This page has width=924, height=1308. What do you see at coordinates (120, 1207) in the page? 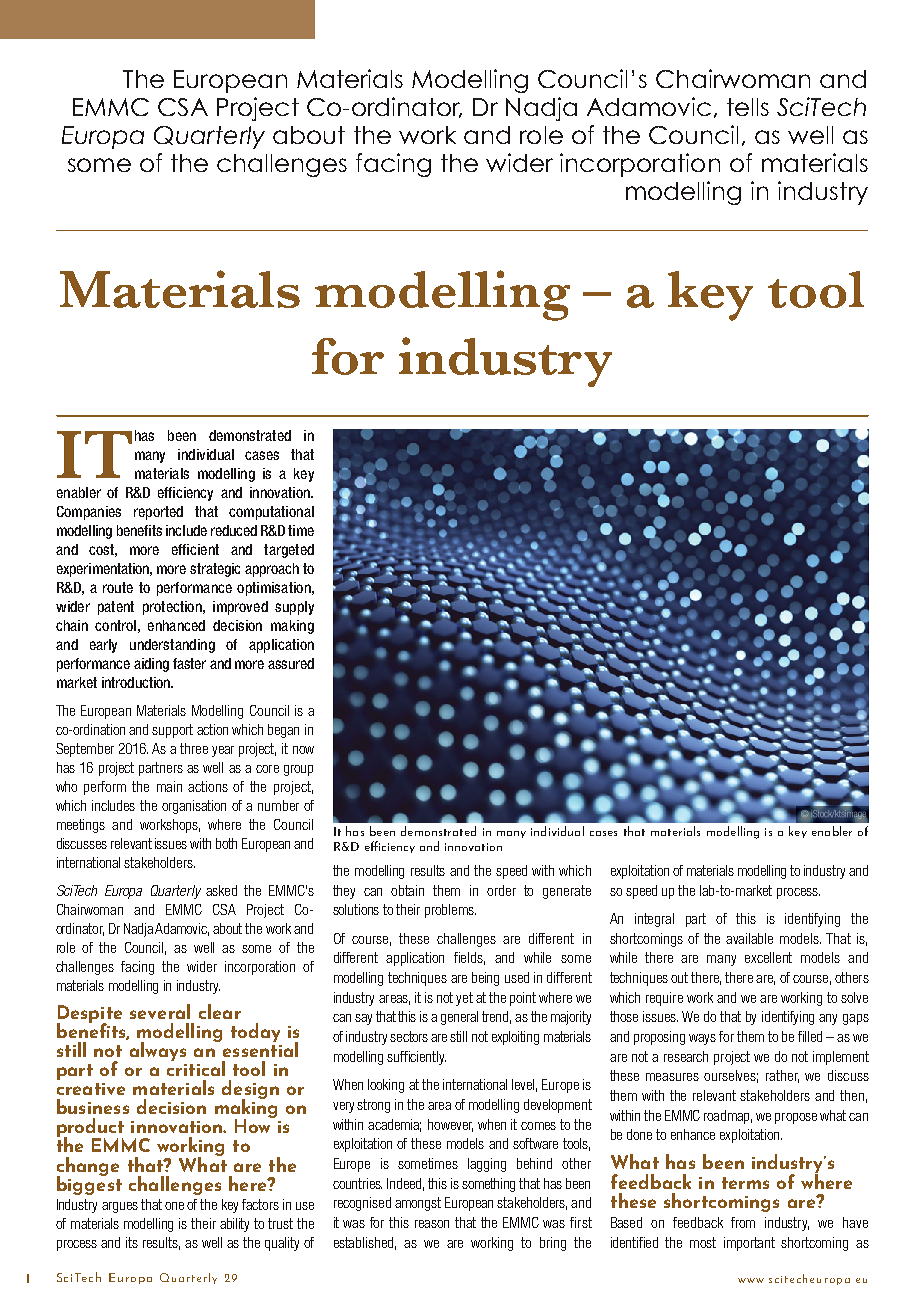
I see `argues` at bounding box center [120, 1207].
